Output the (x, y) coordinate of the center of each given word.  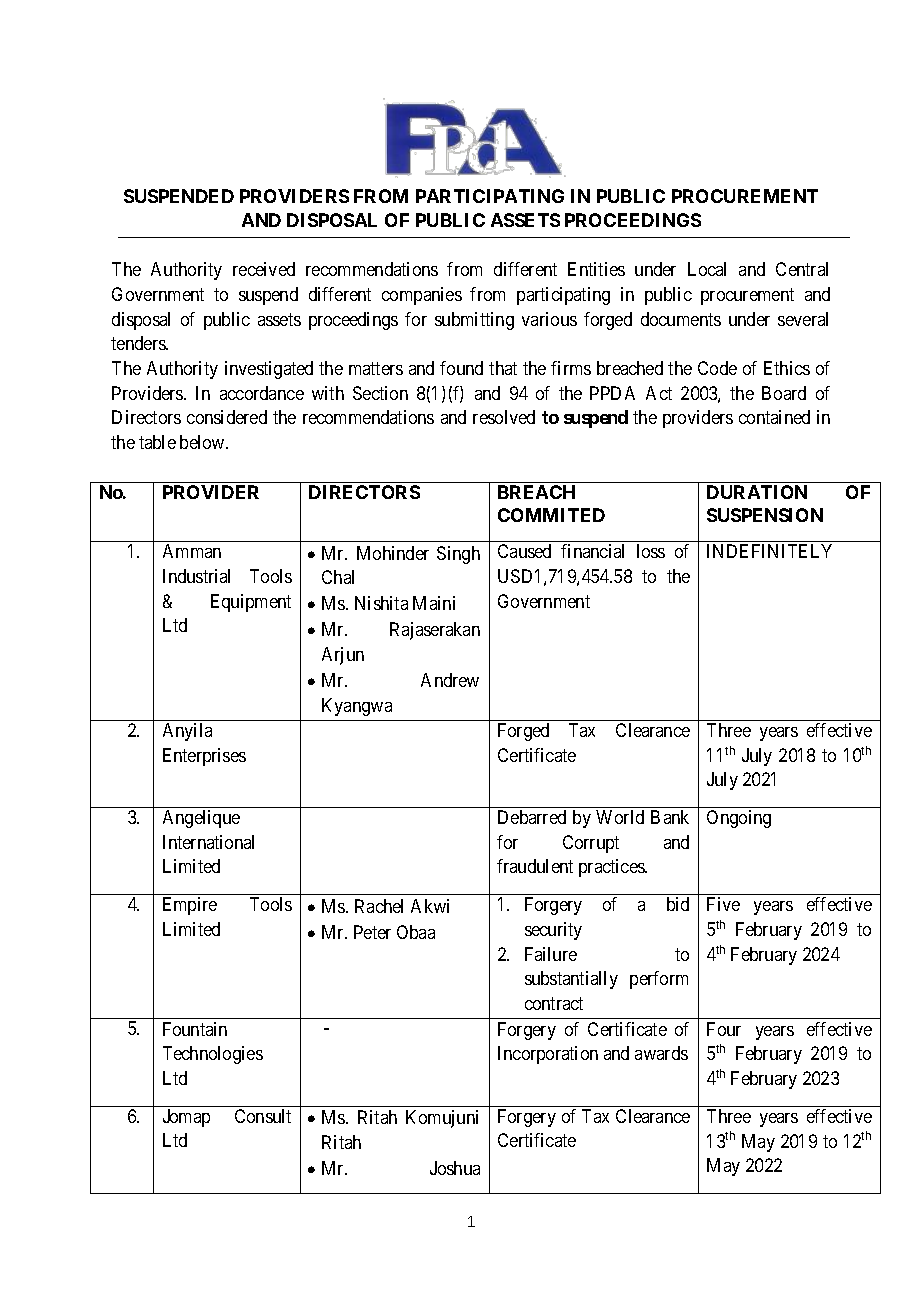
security (553, 931)
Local (707, 269)
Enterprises (204, 757)
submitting (474, 321)
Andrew (450, 680)
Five (723, 904)
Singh (458, 555)
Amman (192, 551)
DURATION (757, 492)
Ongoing (739, 819)
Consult (263, 1116)
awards (661, 1053)
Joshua (455, 1168)
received (264, 269)
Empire (190, 906)
